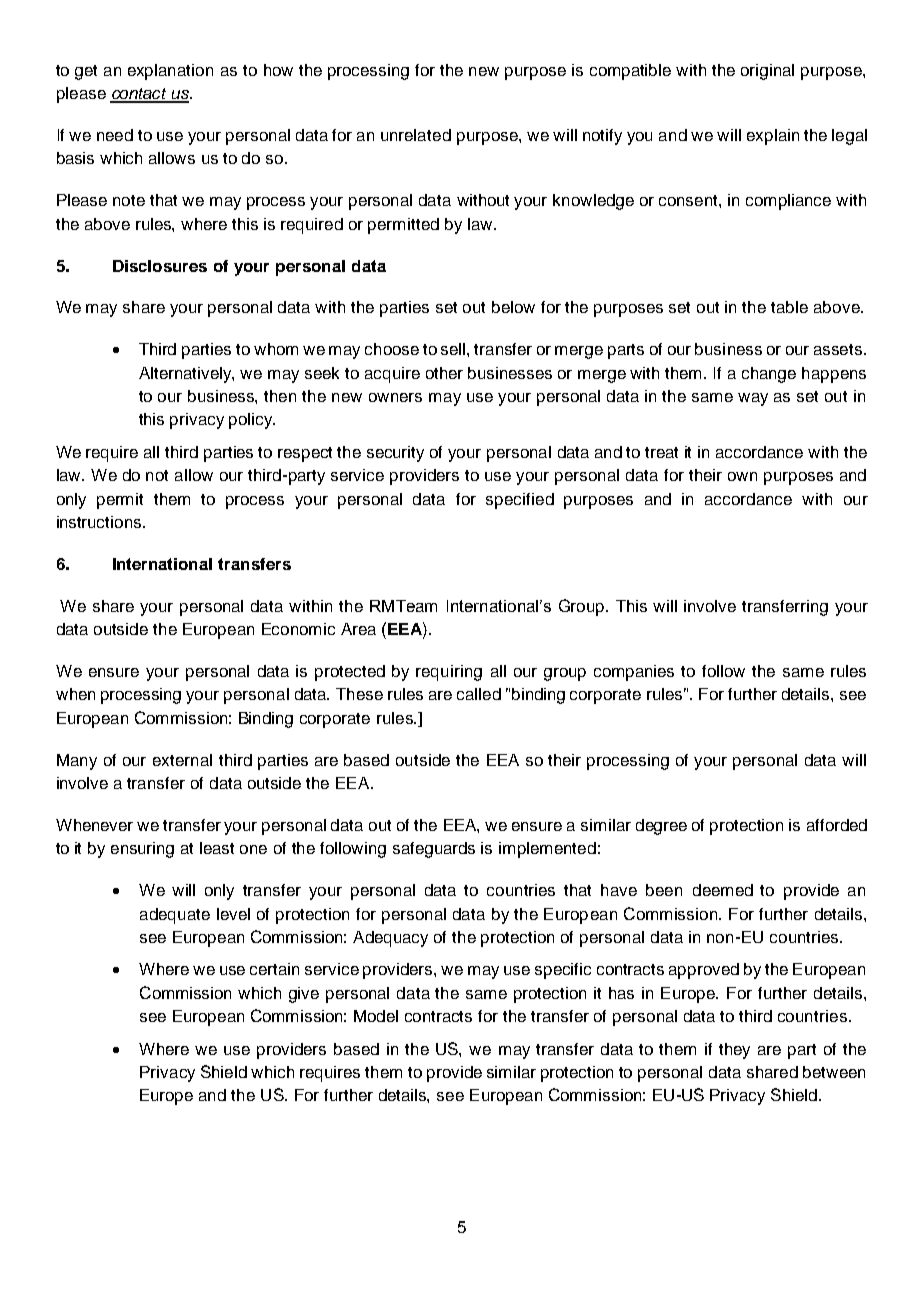 The image size is (924, 1308). Describe the element at coordinates (444, 373) in the screenshot. I see `other` at that location.
